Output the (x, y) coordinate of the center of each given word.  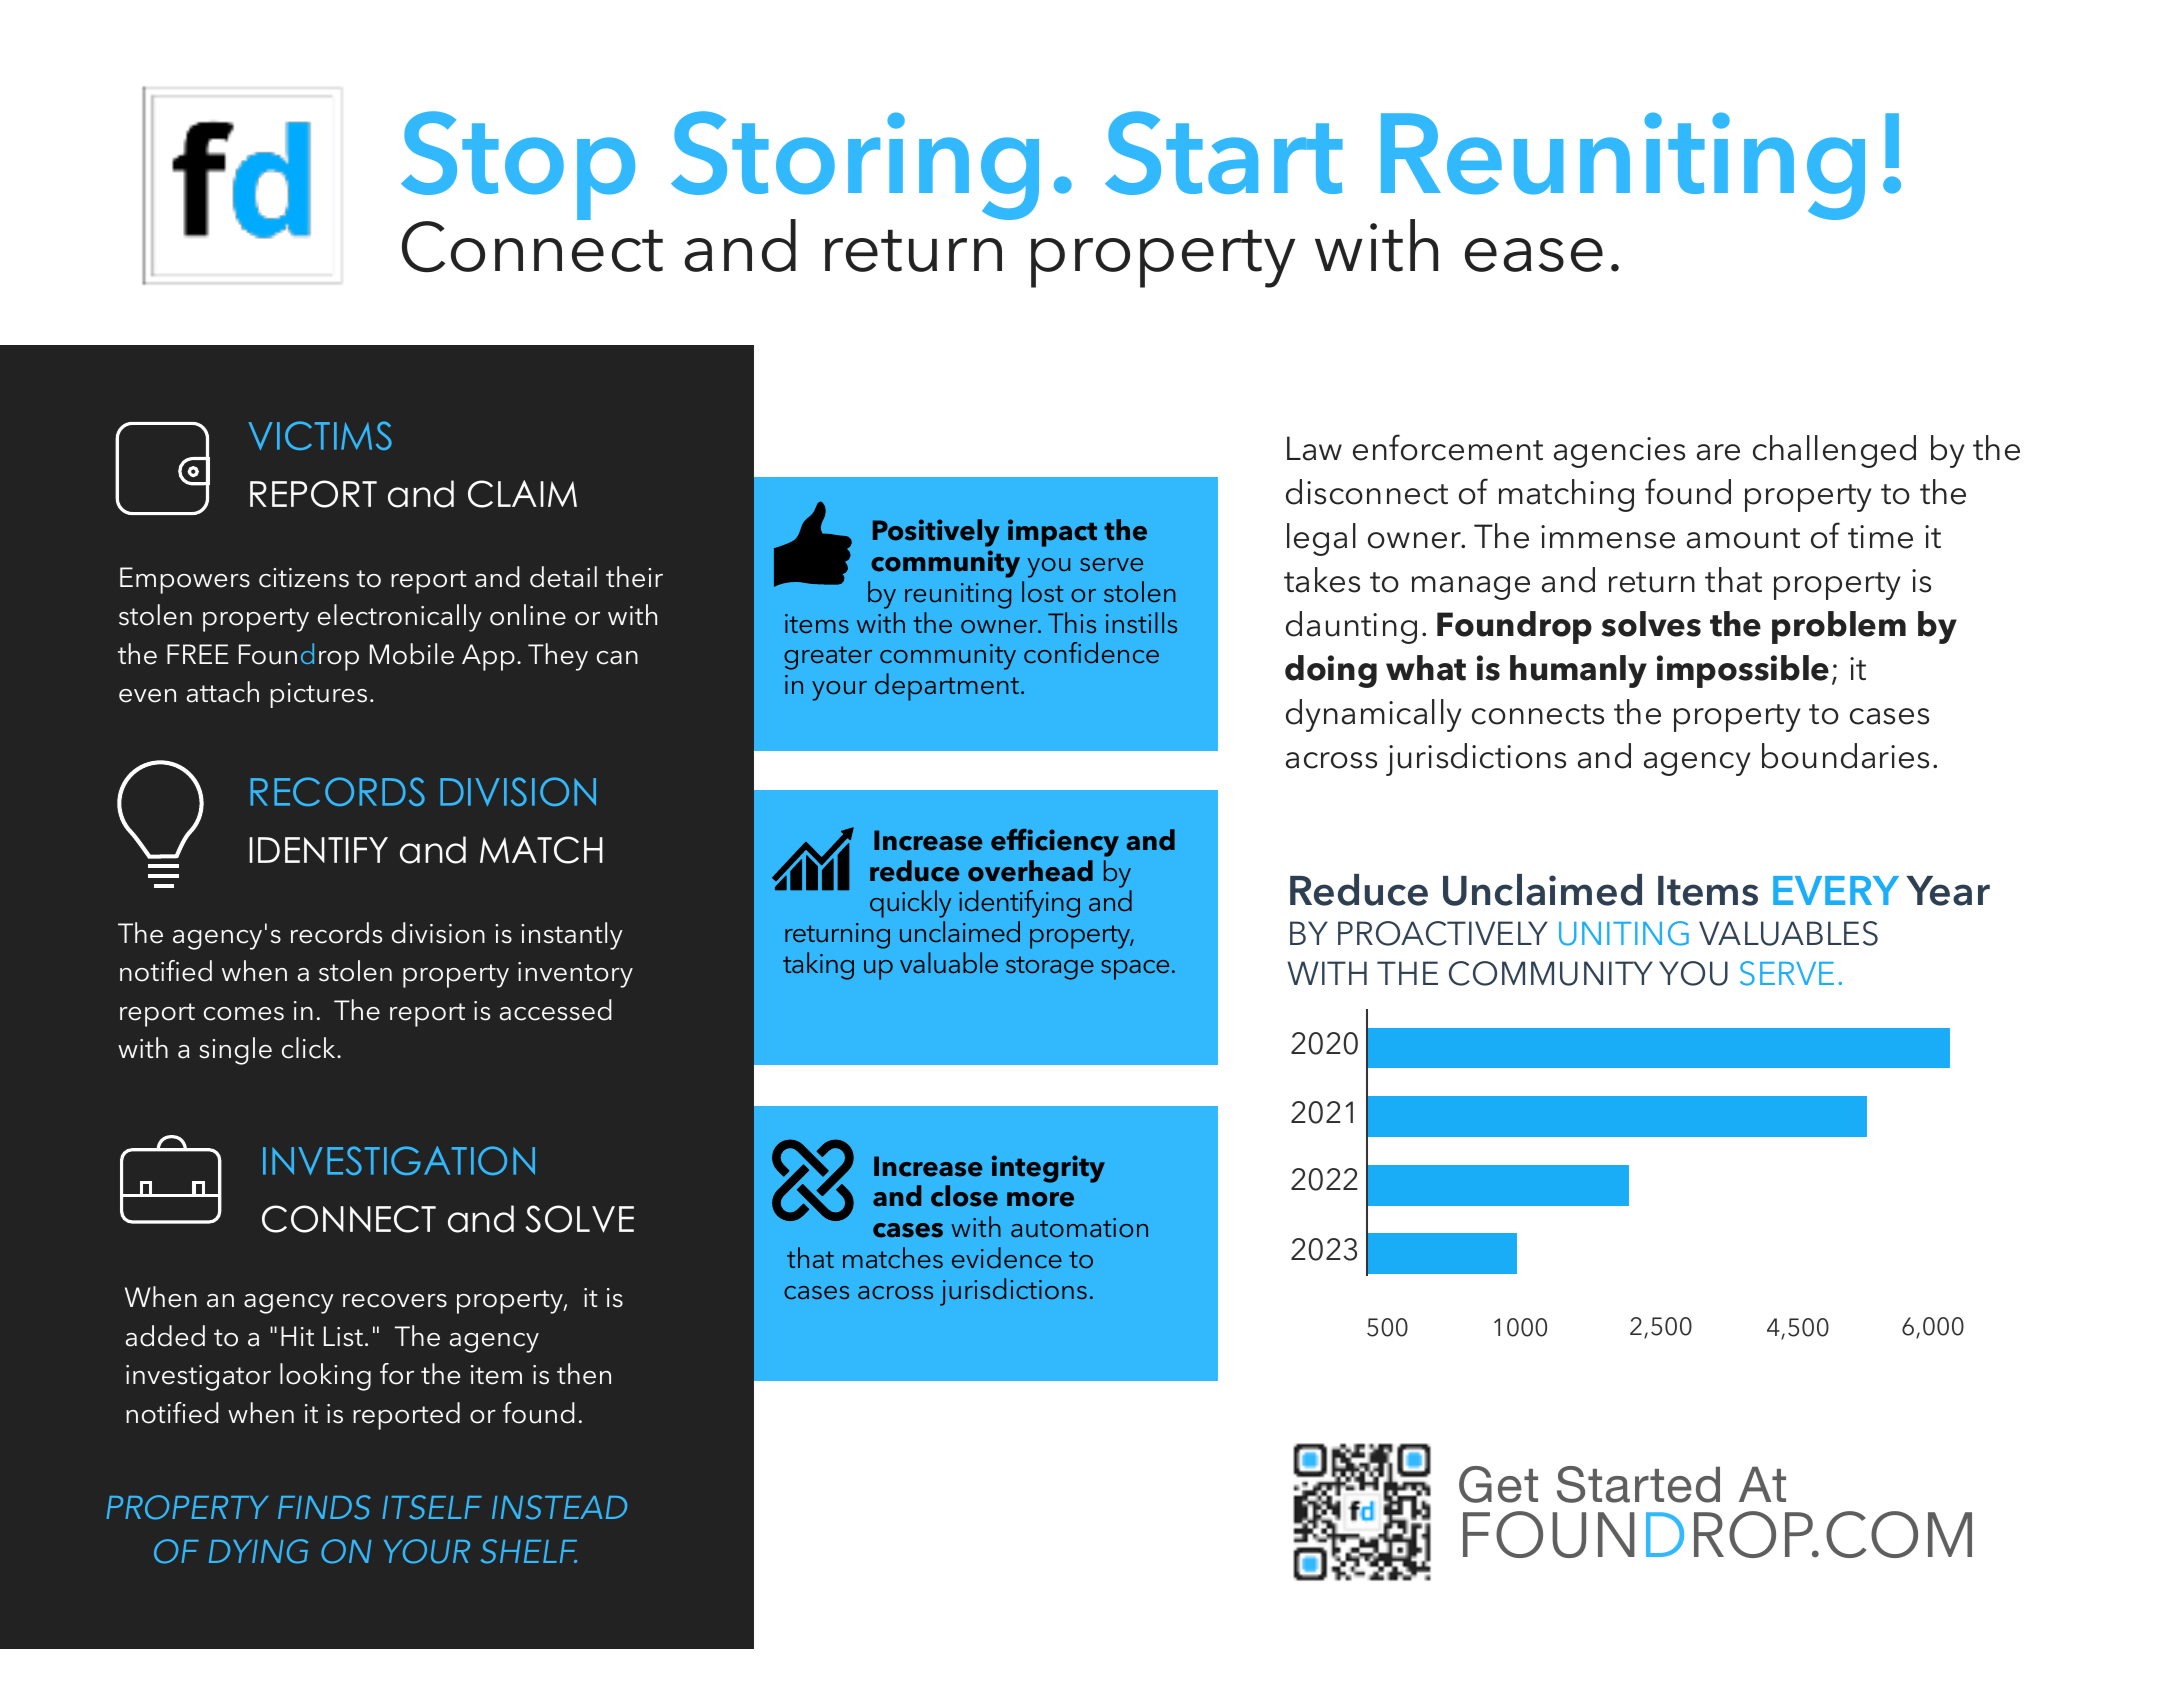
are (1718, 452)
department (947, 687)
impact (1052, 533)
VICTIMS (320, 435)
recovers (395, 1301)
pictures (318, 695)
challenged (1834, 451)
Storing (855, 167)
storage (1050, 968)
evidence (1007, 1258)
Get (1498, 1484)
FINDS (324, 1507)
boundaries (1845, 756)
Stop (518, 167)
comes (244, 1014)
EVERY (1836, 890)
